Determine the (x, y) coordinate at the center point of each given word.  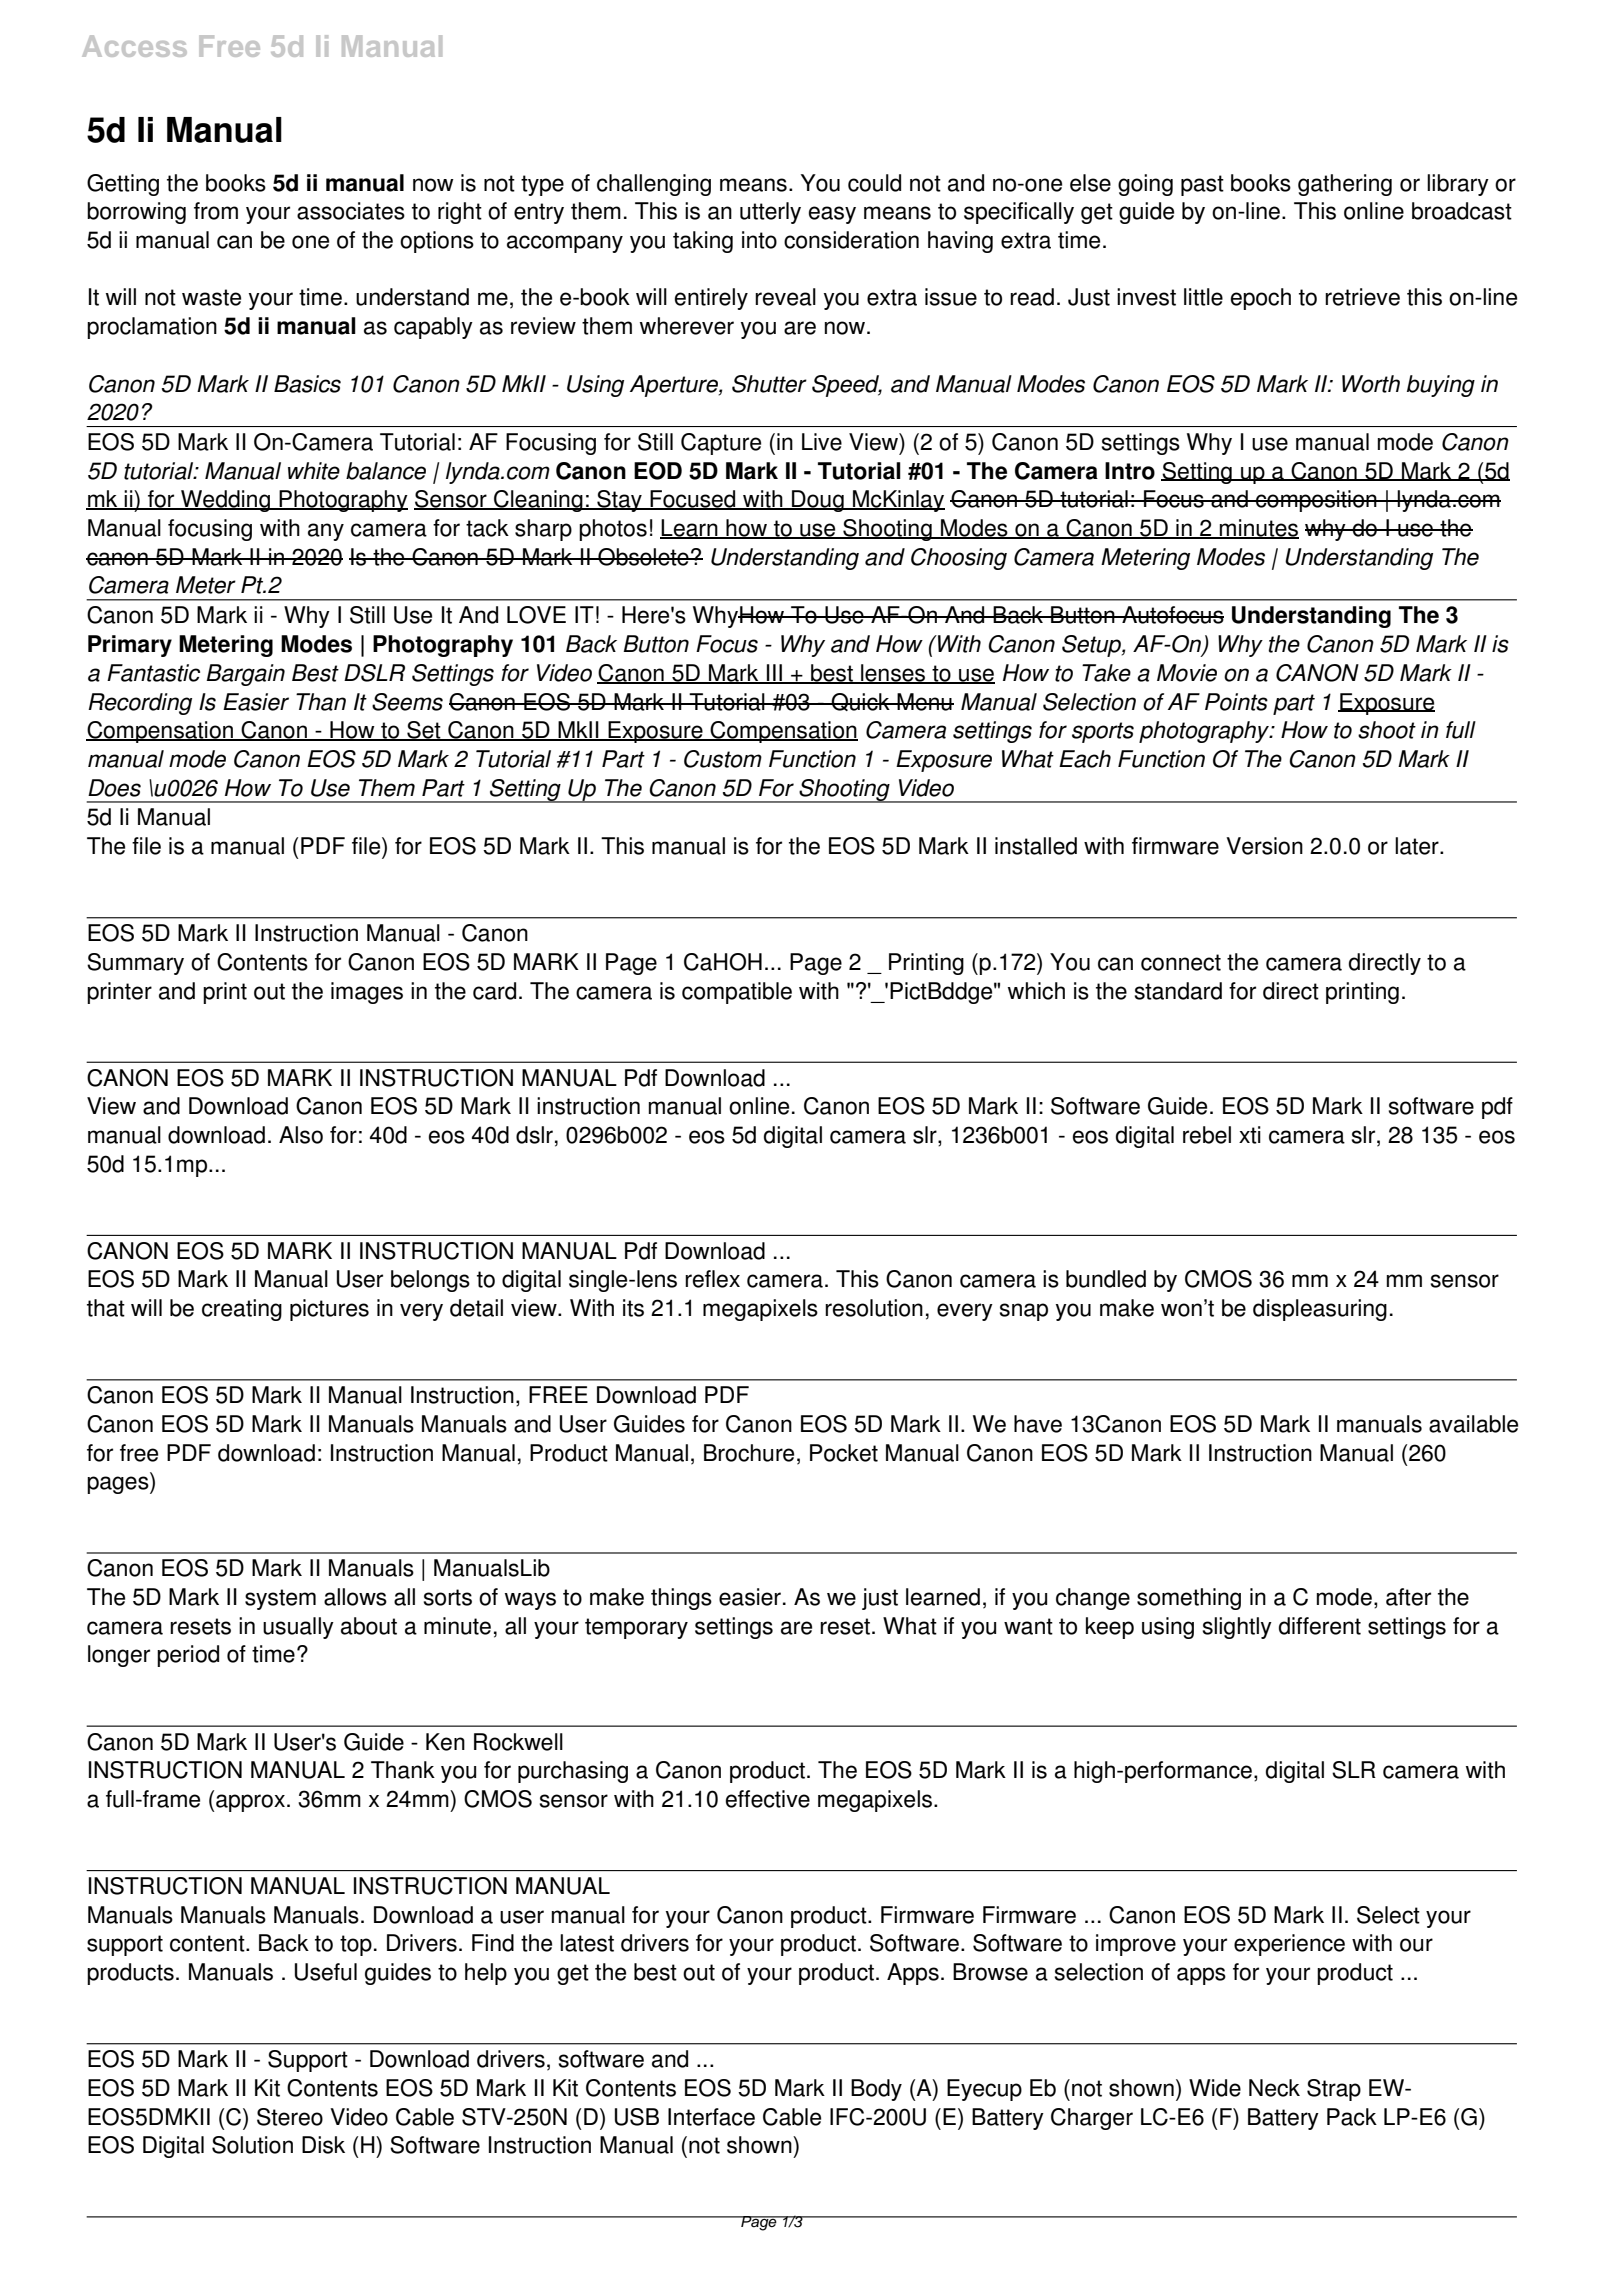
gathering (1345, 185)
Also (301, 1135)
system (280, 1599)
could (874, 183)
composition (1316, 501)
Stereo (290, 2117)
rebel (1207, 1135)
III (774, 673)
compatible (737, 993)
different (1320, 1626)
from (216, 211)
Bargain (245, 675)
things (681, 1599)
